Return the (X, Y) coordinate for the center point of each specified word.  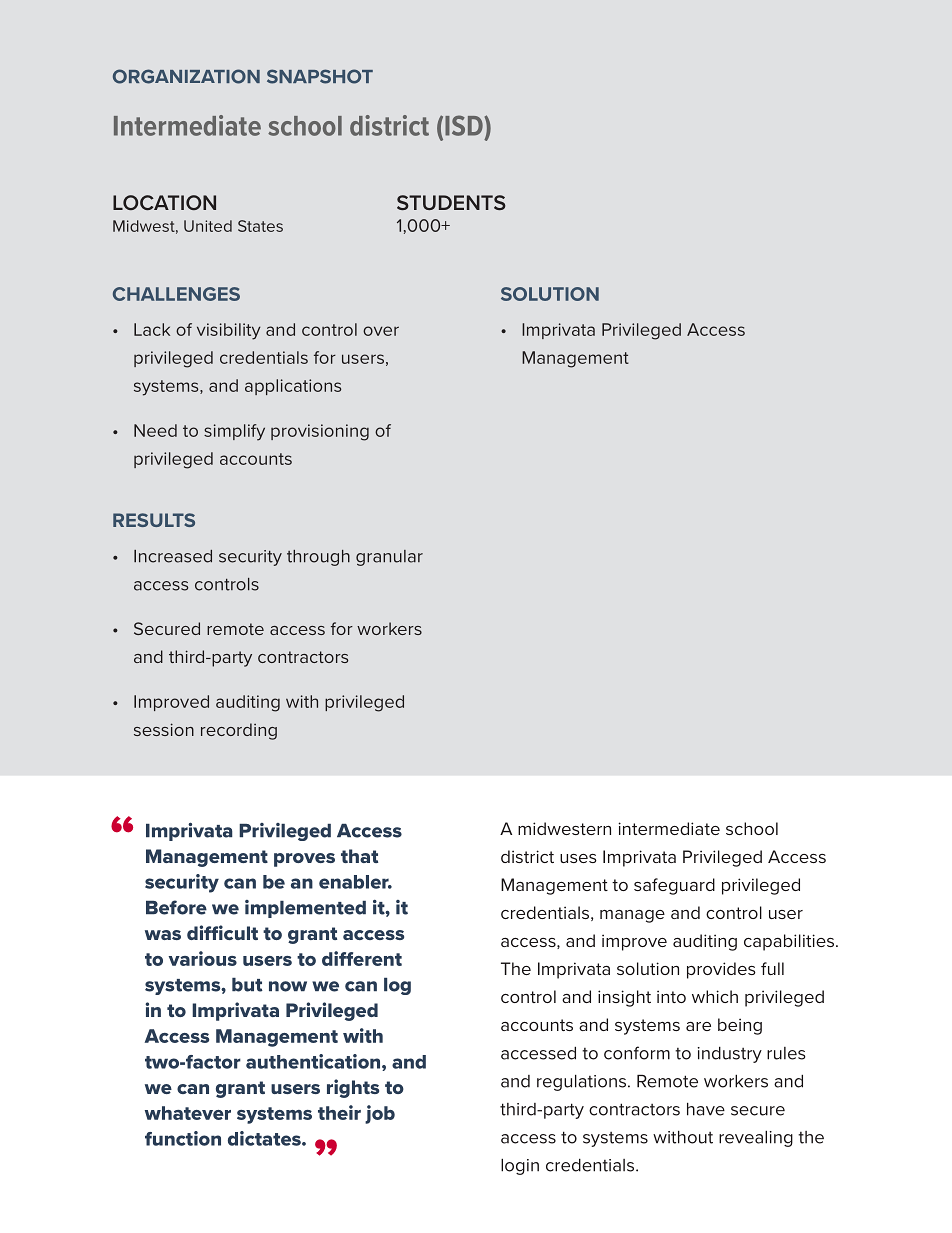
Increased (173, 556)
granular (389, 558)
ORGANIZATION (186, 76)
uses (578, 858)
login (520, 1167)
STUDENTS (451, 202)
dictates (265, 1138)
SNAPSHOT (320, 76)
